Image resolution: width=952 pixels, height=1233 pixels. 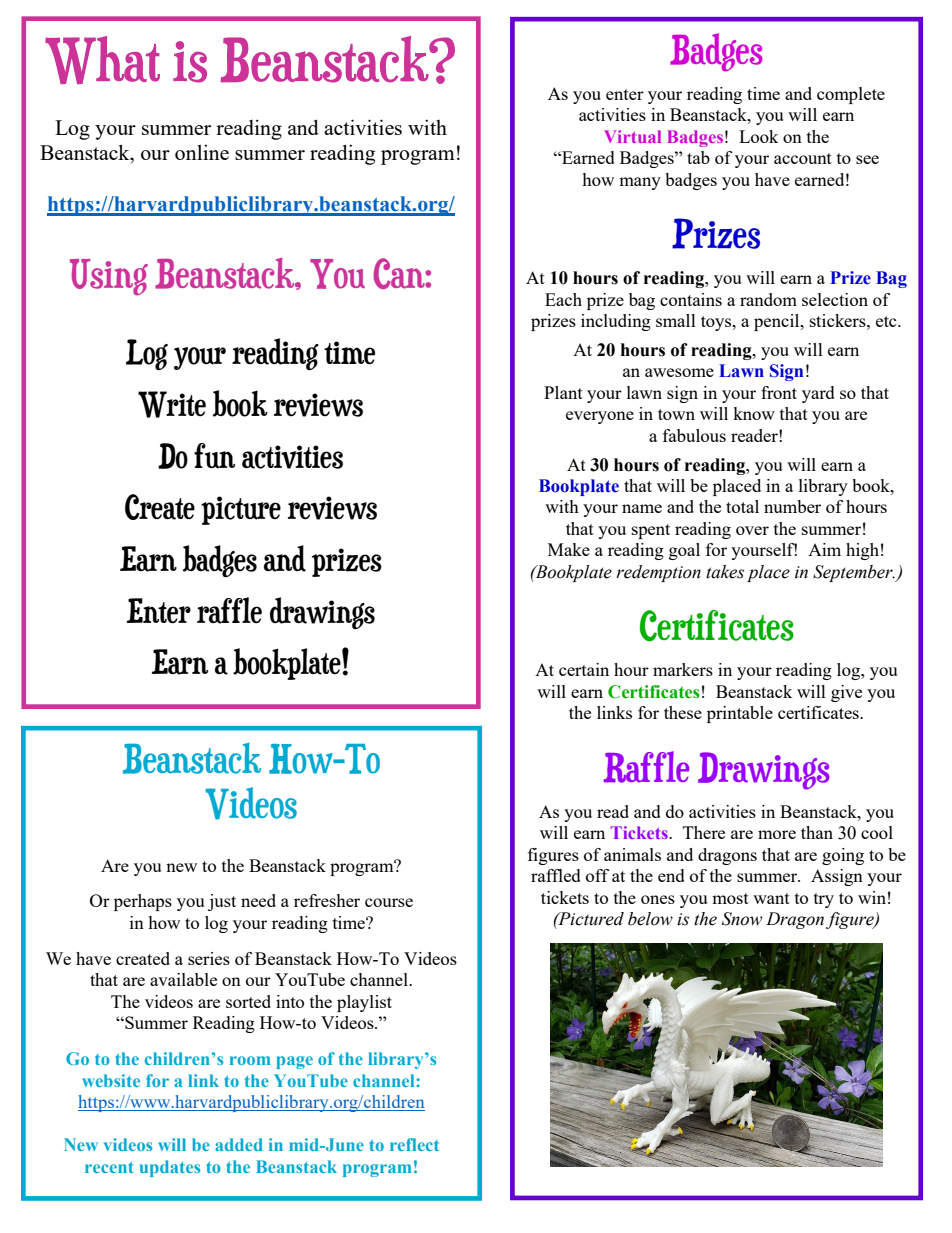 I want to click on fun, so click(x=214, y=456).
